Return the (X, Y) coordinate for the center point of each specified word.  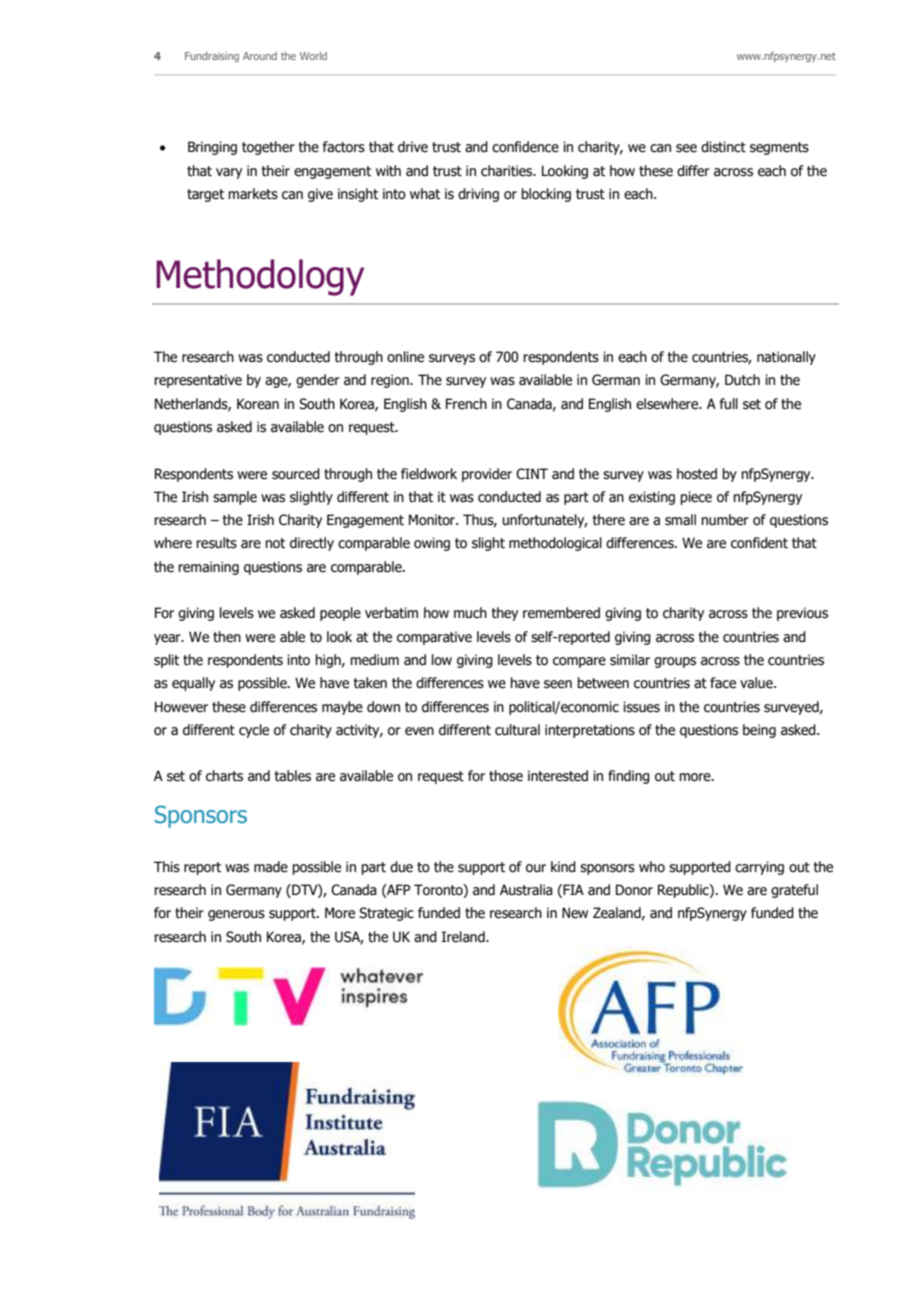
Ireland (464, 937)
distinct (723, 147)
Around (260, 56)
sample (235, 498)
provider (487, 475)
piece (696, 498)
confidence (525, 147)
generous (236, 915)
